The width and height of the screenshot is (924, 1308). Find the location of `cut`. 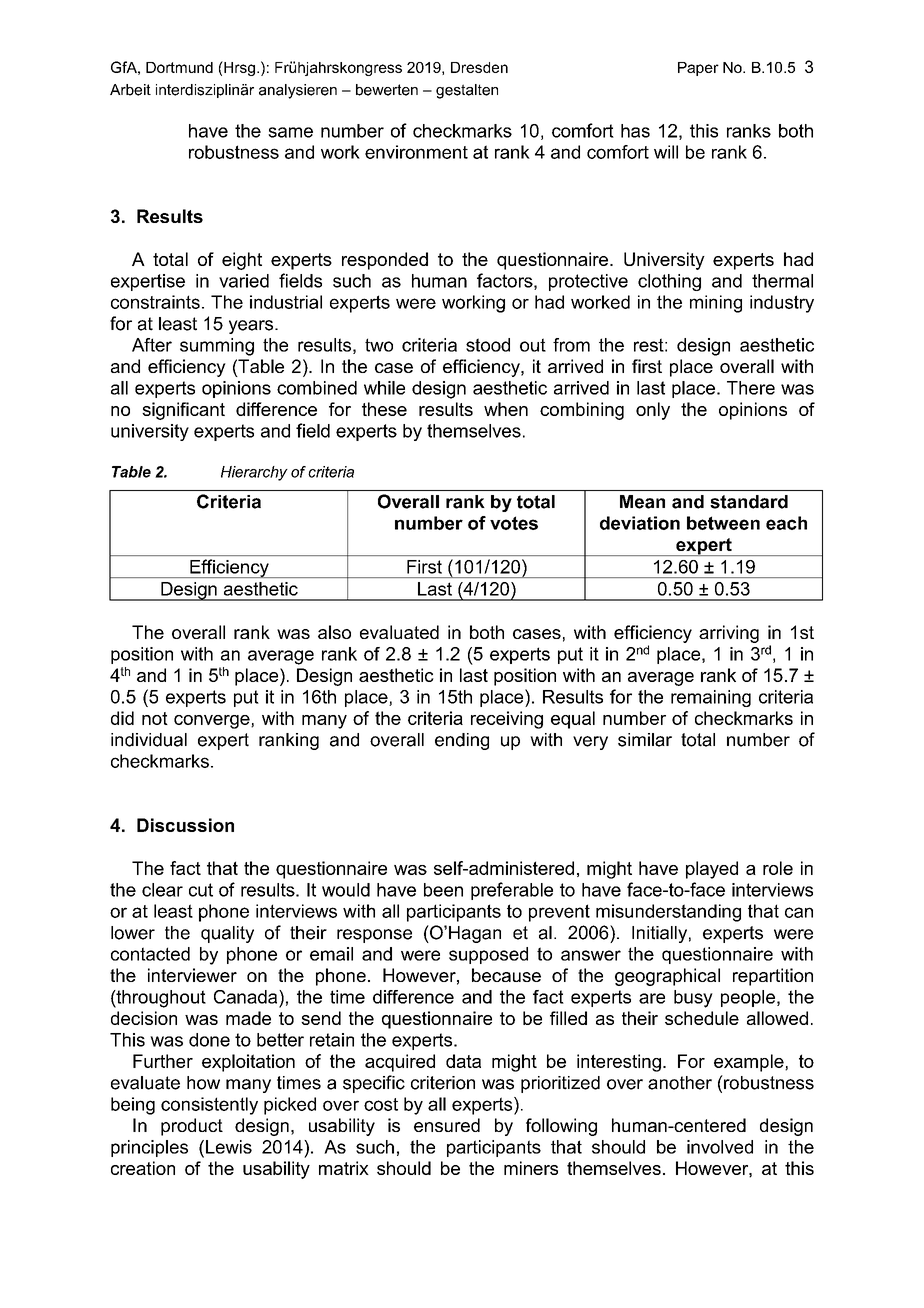

cut is located at coordinates (201, 890).
